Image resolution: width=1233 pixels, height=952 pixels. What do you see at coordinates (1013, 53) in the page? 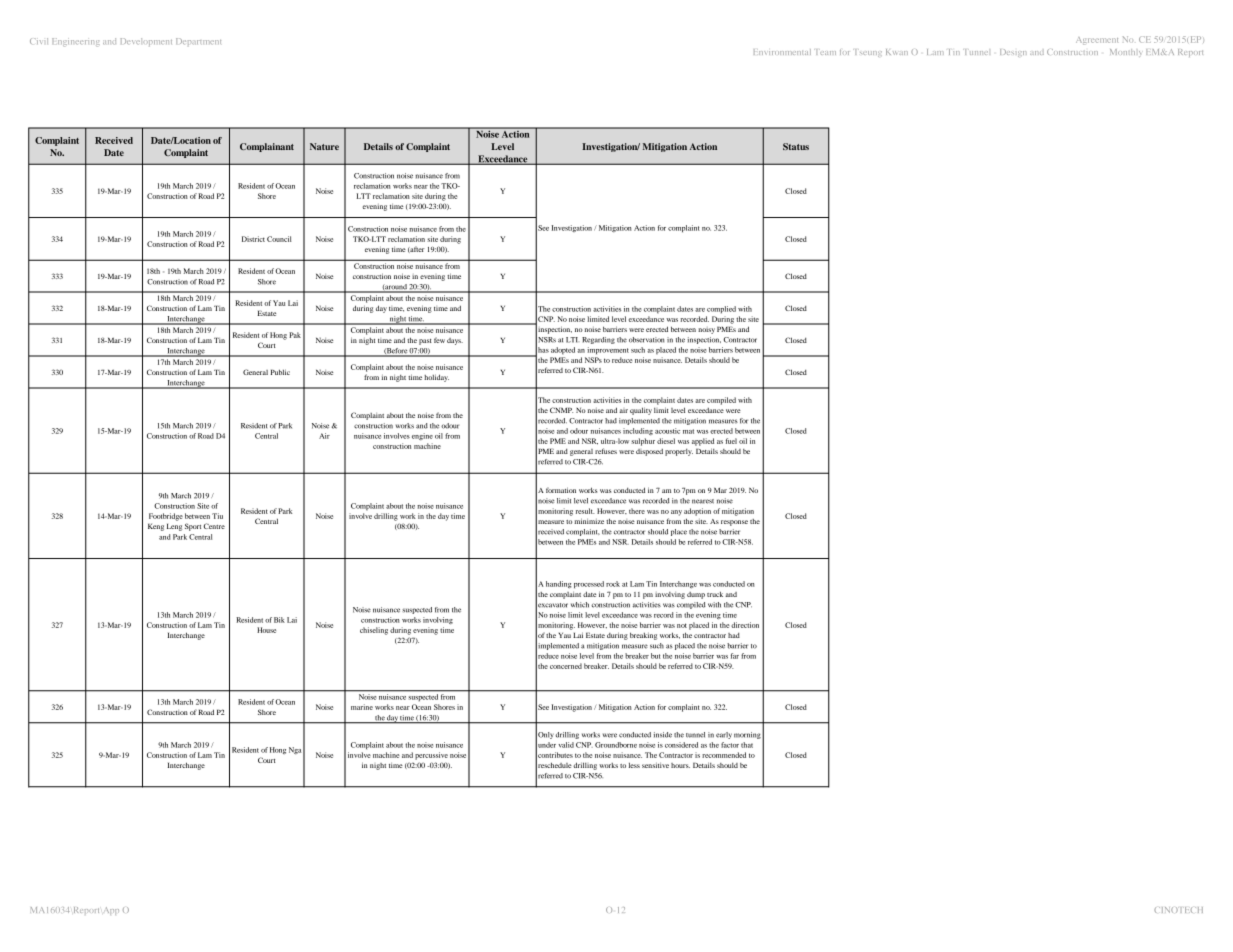
I see `Design` at bounding box center [1013, 53].
